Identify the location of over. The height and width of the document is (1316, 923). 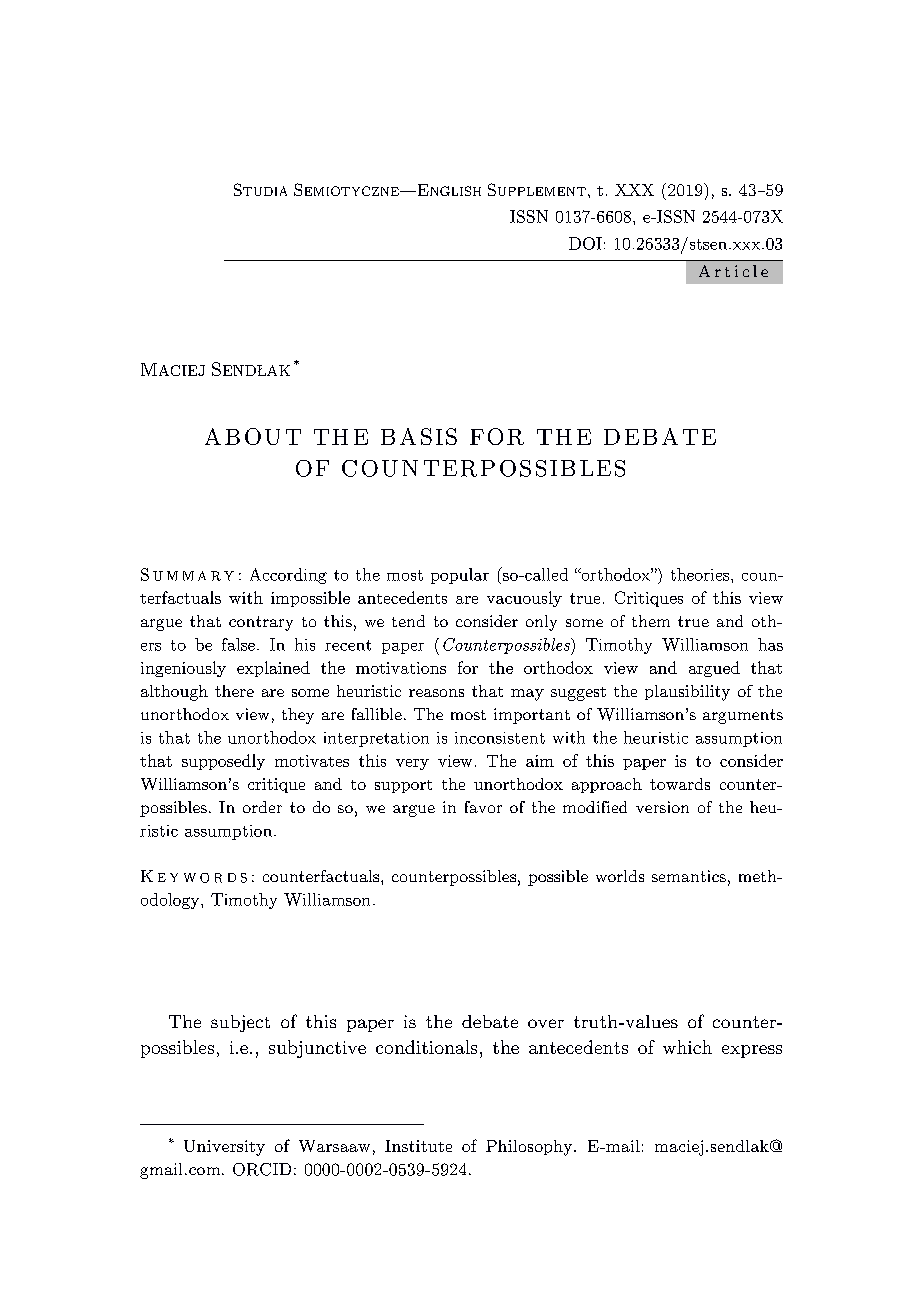
(546, 1023).
